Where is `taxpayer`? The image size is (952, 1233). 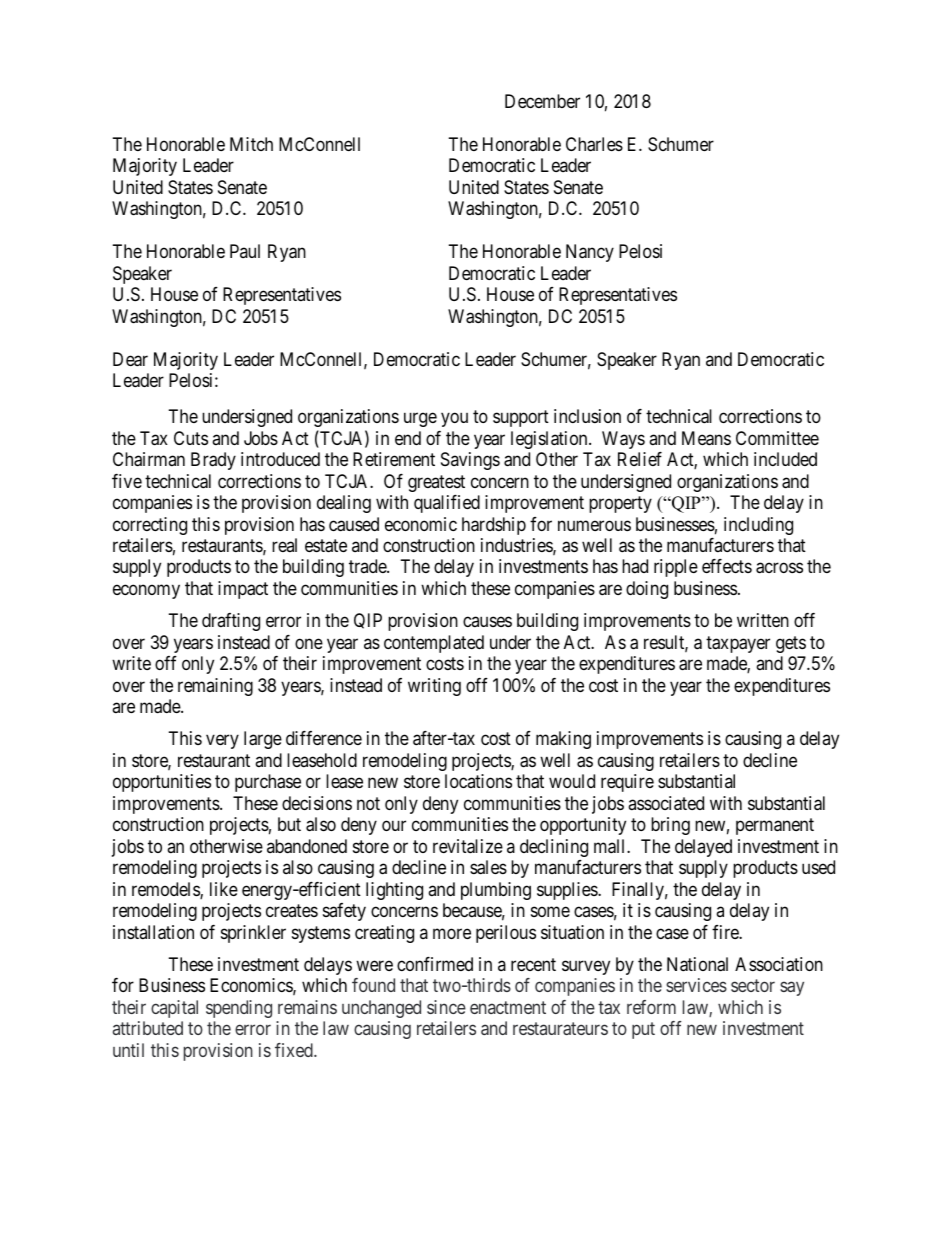
taxpayer is located at coordinates (738, 644).
